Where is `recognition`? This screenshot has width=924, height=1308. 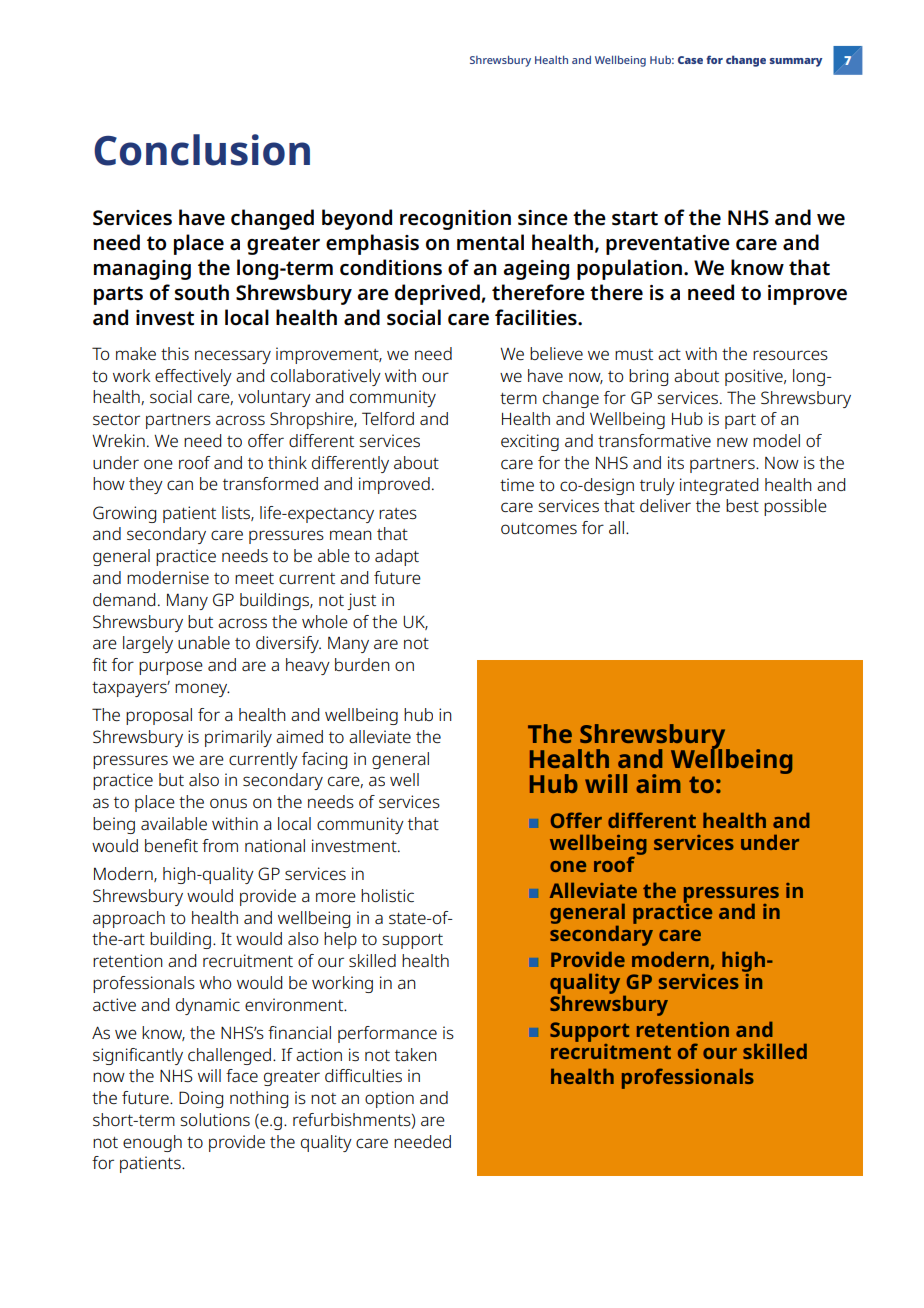
recognition is located at coordinates (455, 220).
